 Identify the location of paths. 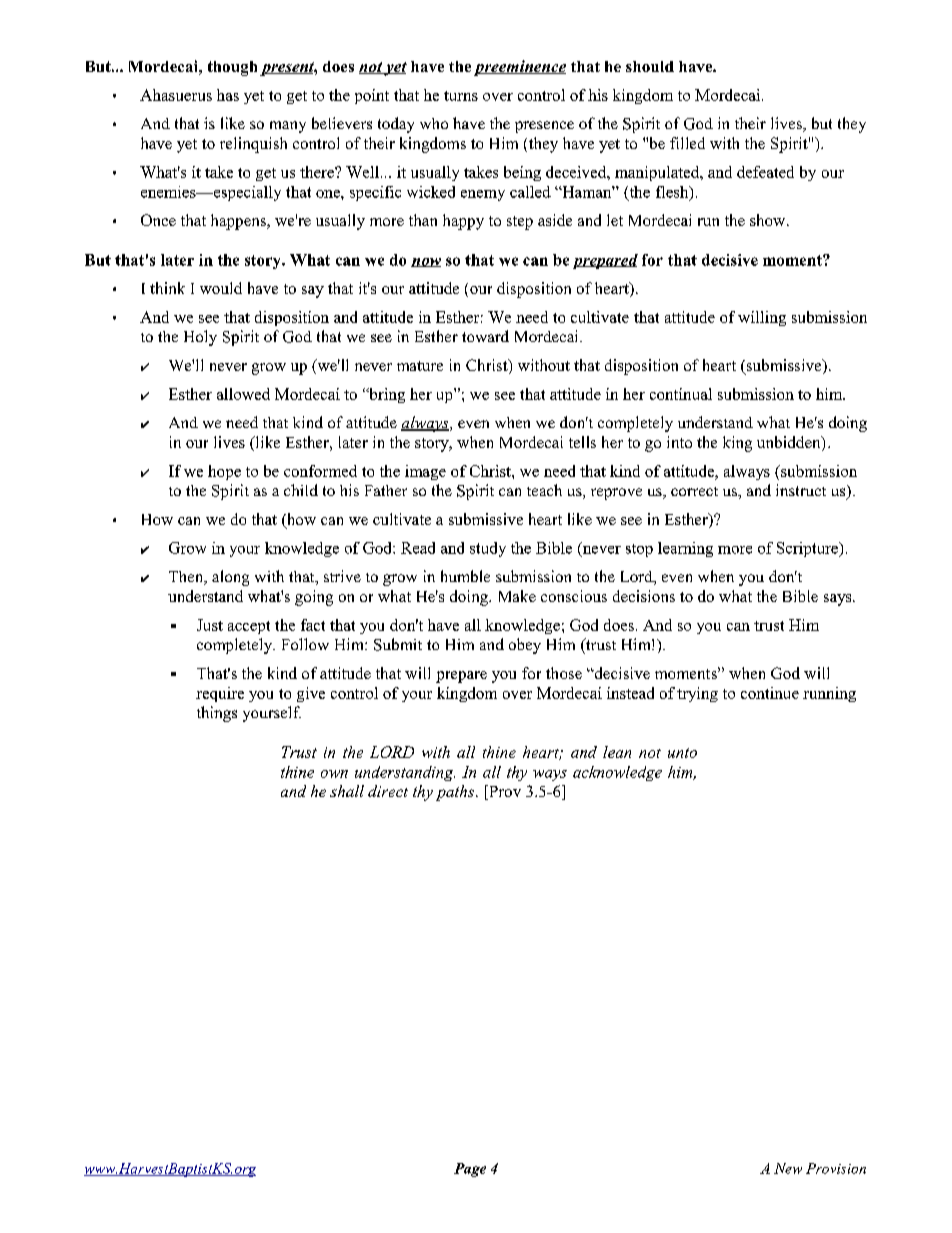
(455, 793).
